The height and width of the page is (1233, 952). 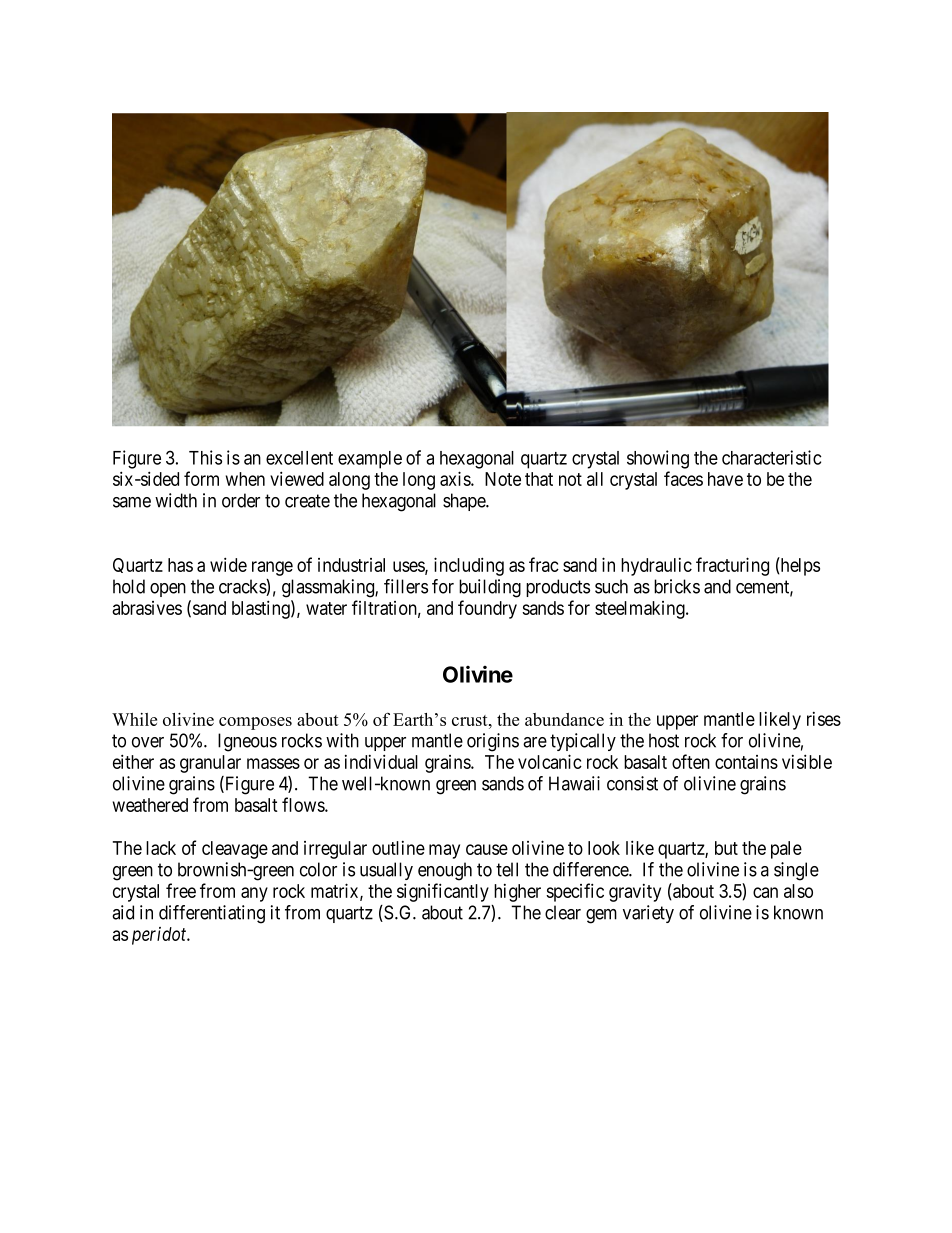 I want to click on bricks, so click(x=677, y=586).
